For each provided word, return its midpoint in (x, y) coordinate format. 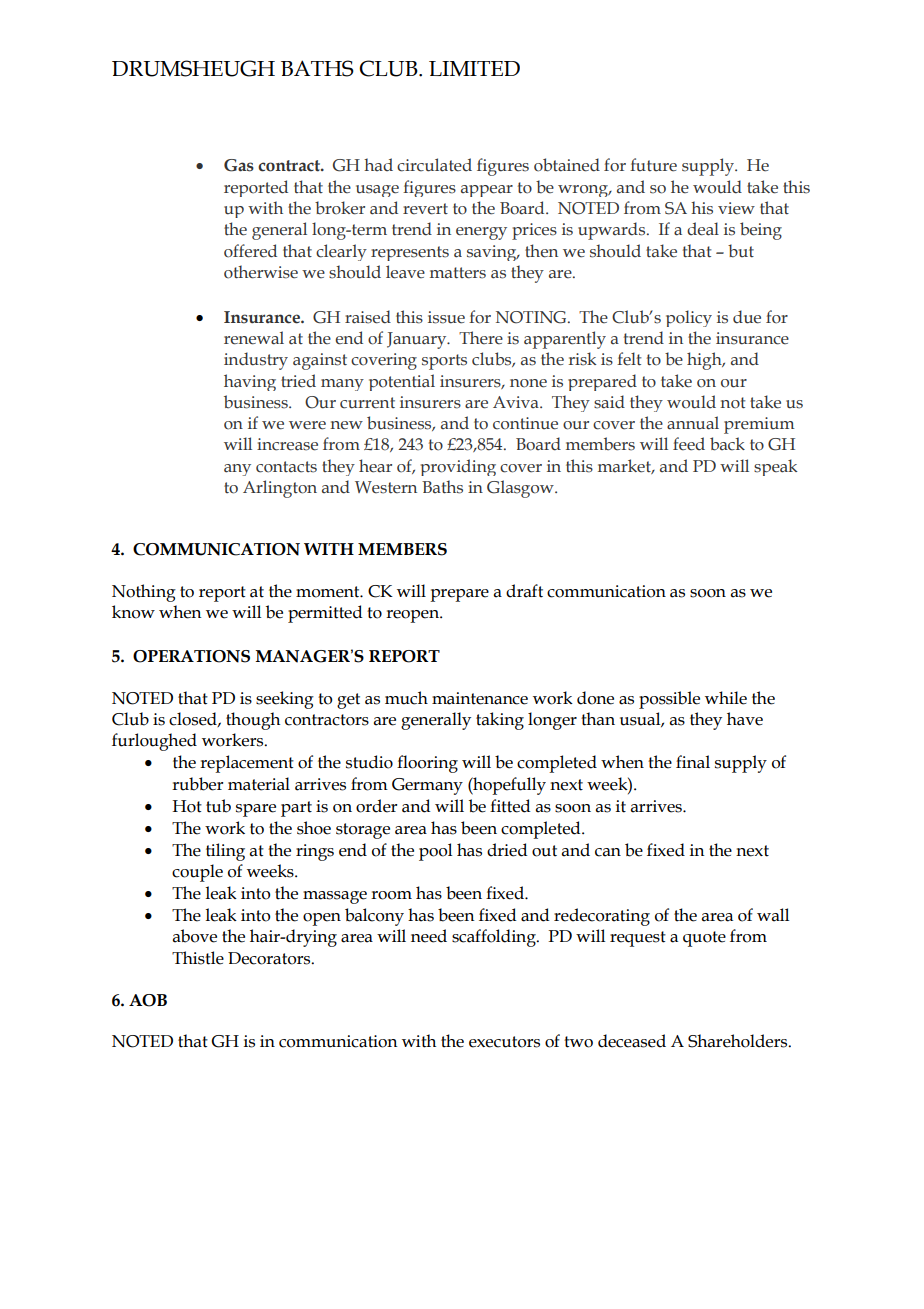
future (653, 165)
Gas (239, 165)
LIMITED (474, 68)
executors (504, 1042)
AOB (148, 1000)
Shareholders (739, 1041)
